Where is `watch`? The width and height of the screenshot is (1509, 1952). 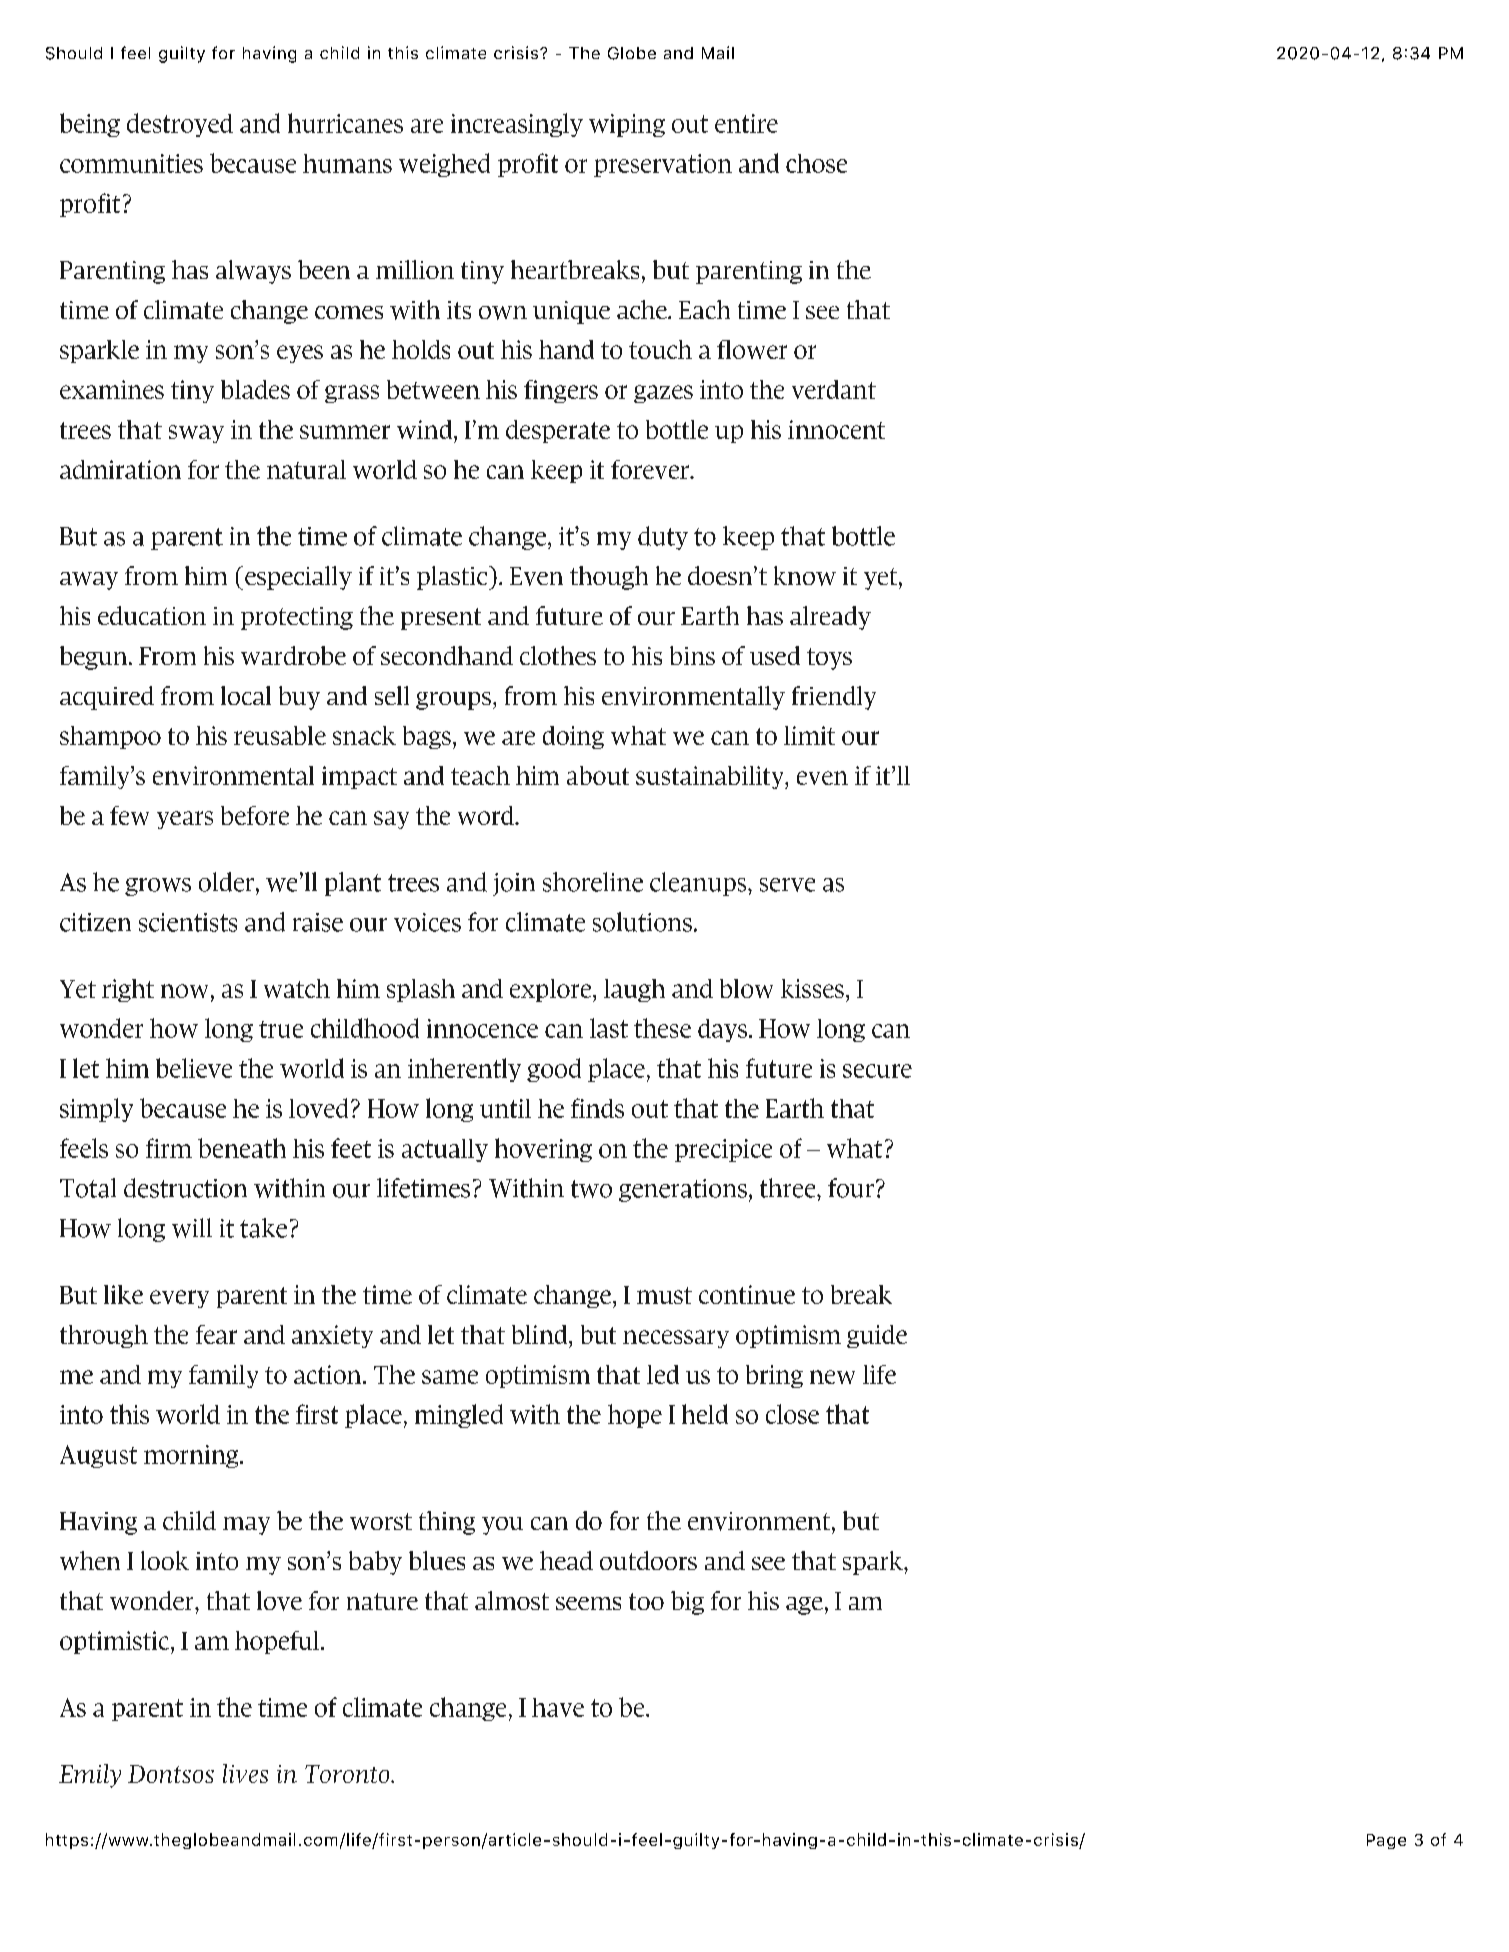 watch is located at coordinates (297, 988).
